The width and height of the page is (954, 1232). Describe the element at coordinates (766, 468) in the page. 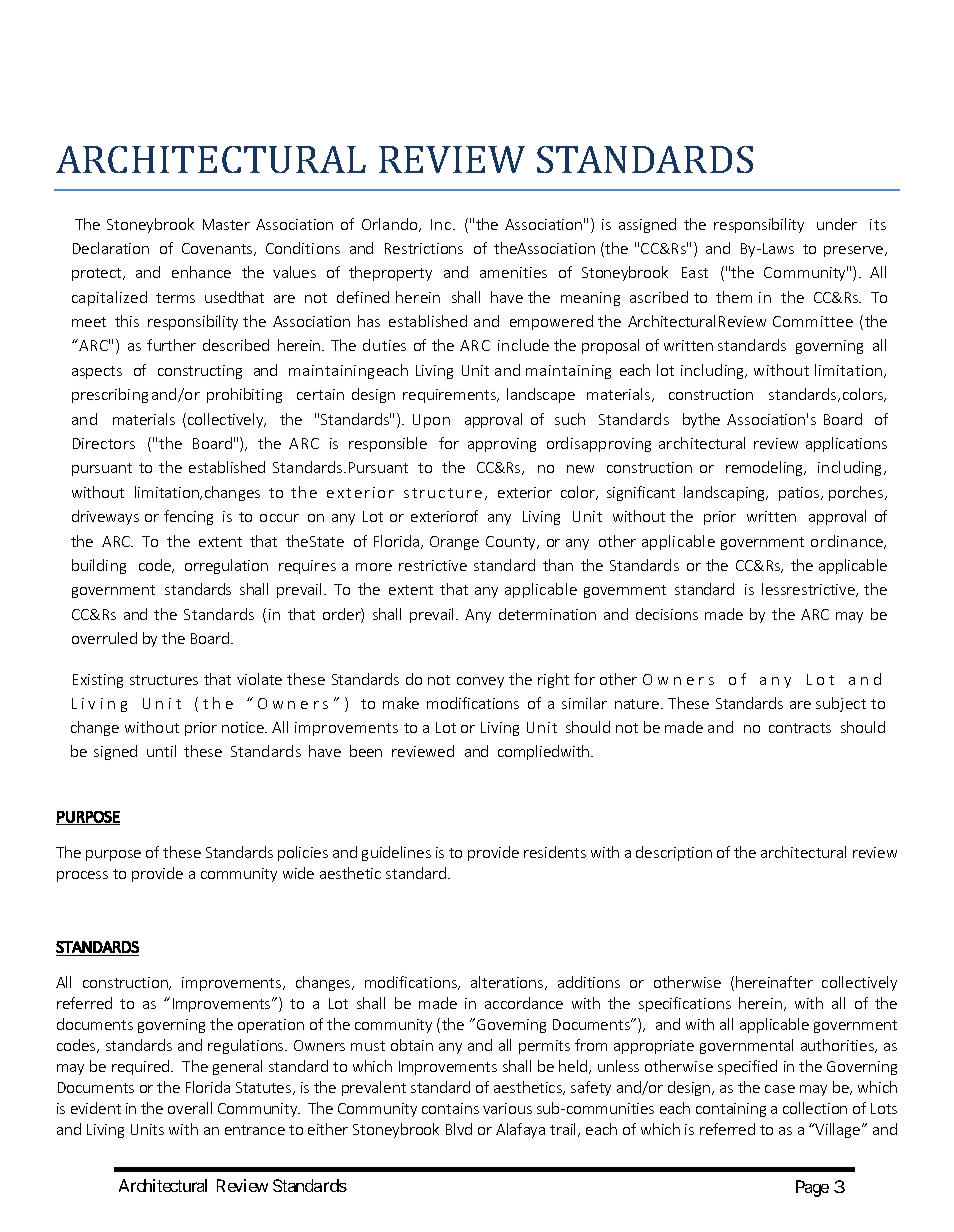

I see `remodeling` at that location.
